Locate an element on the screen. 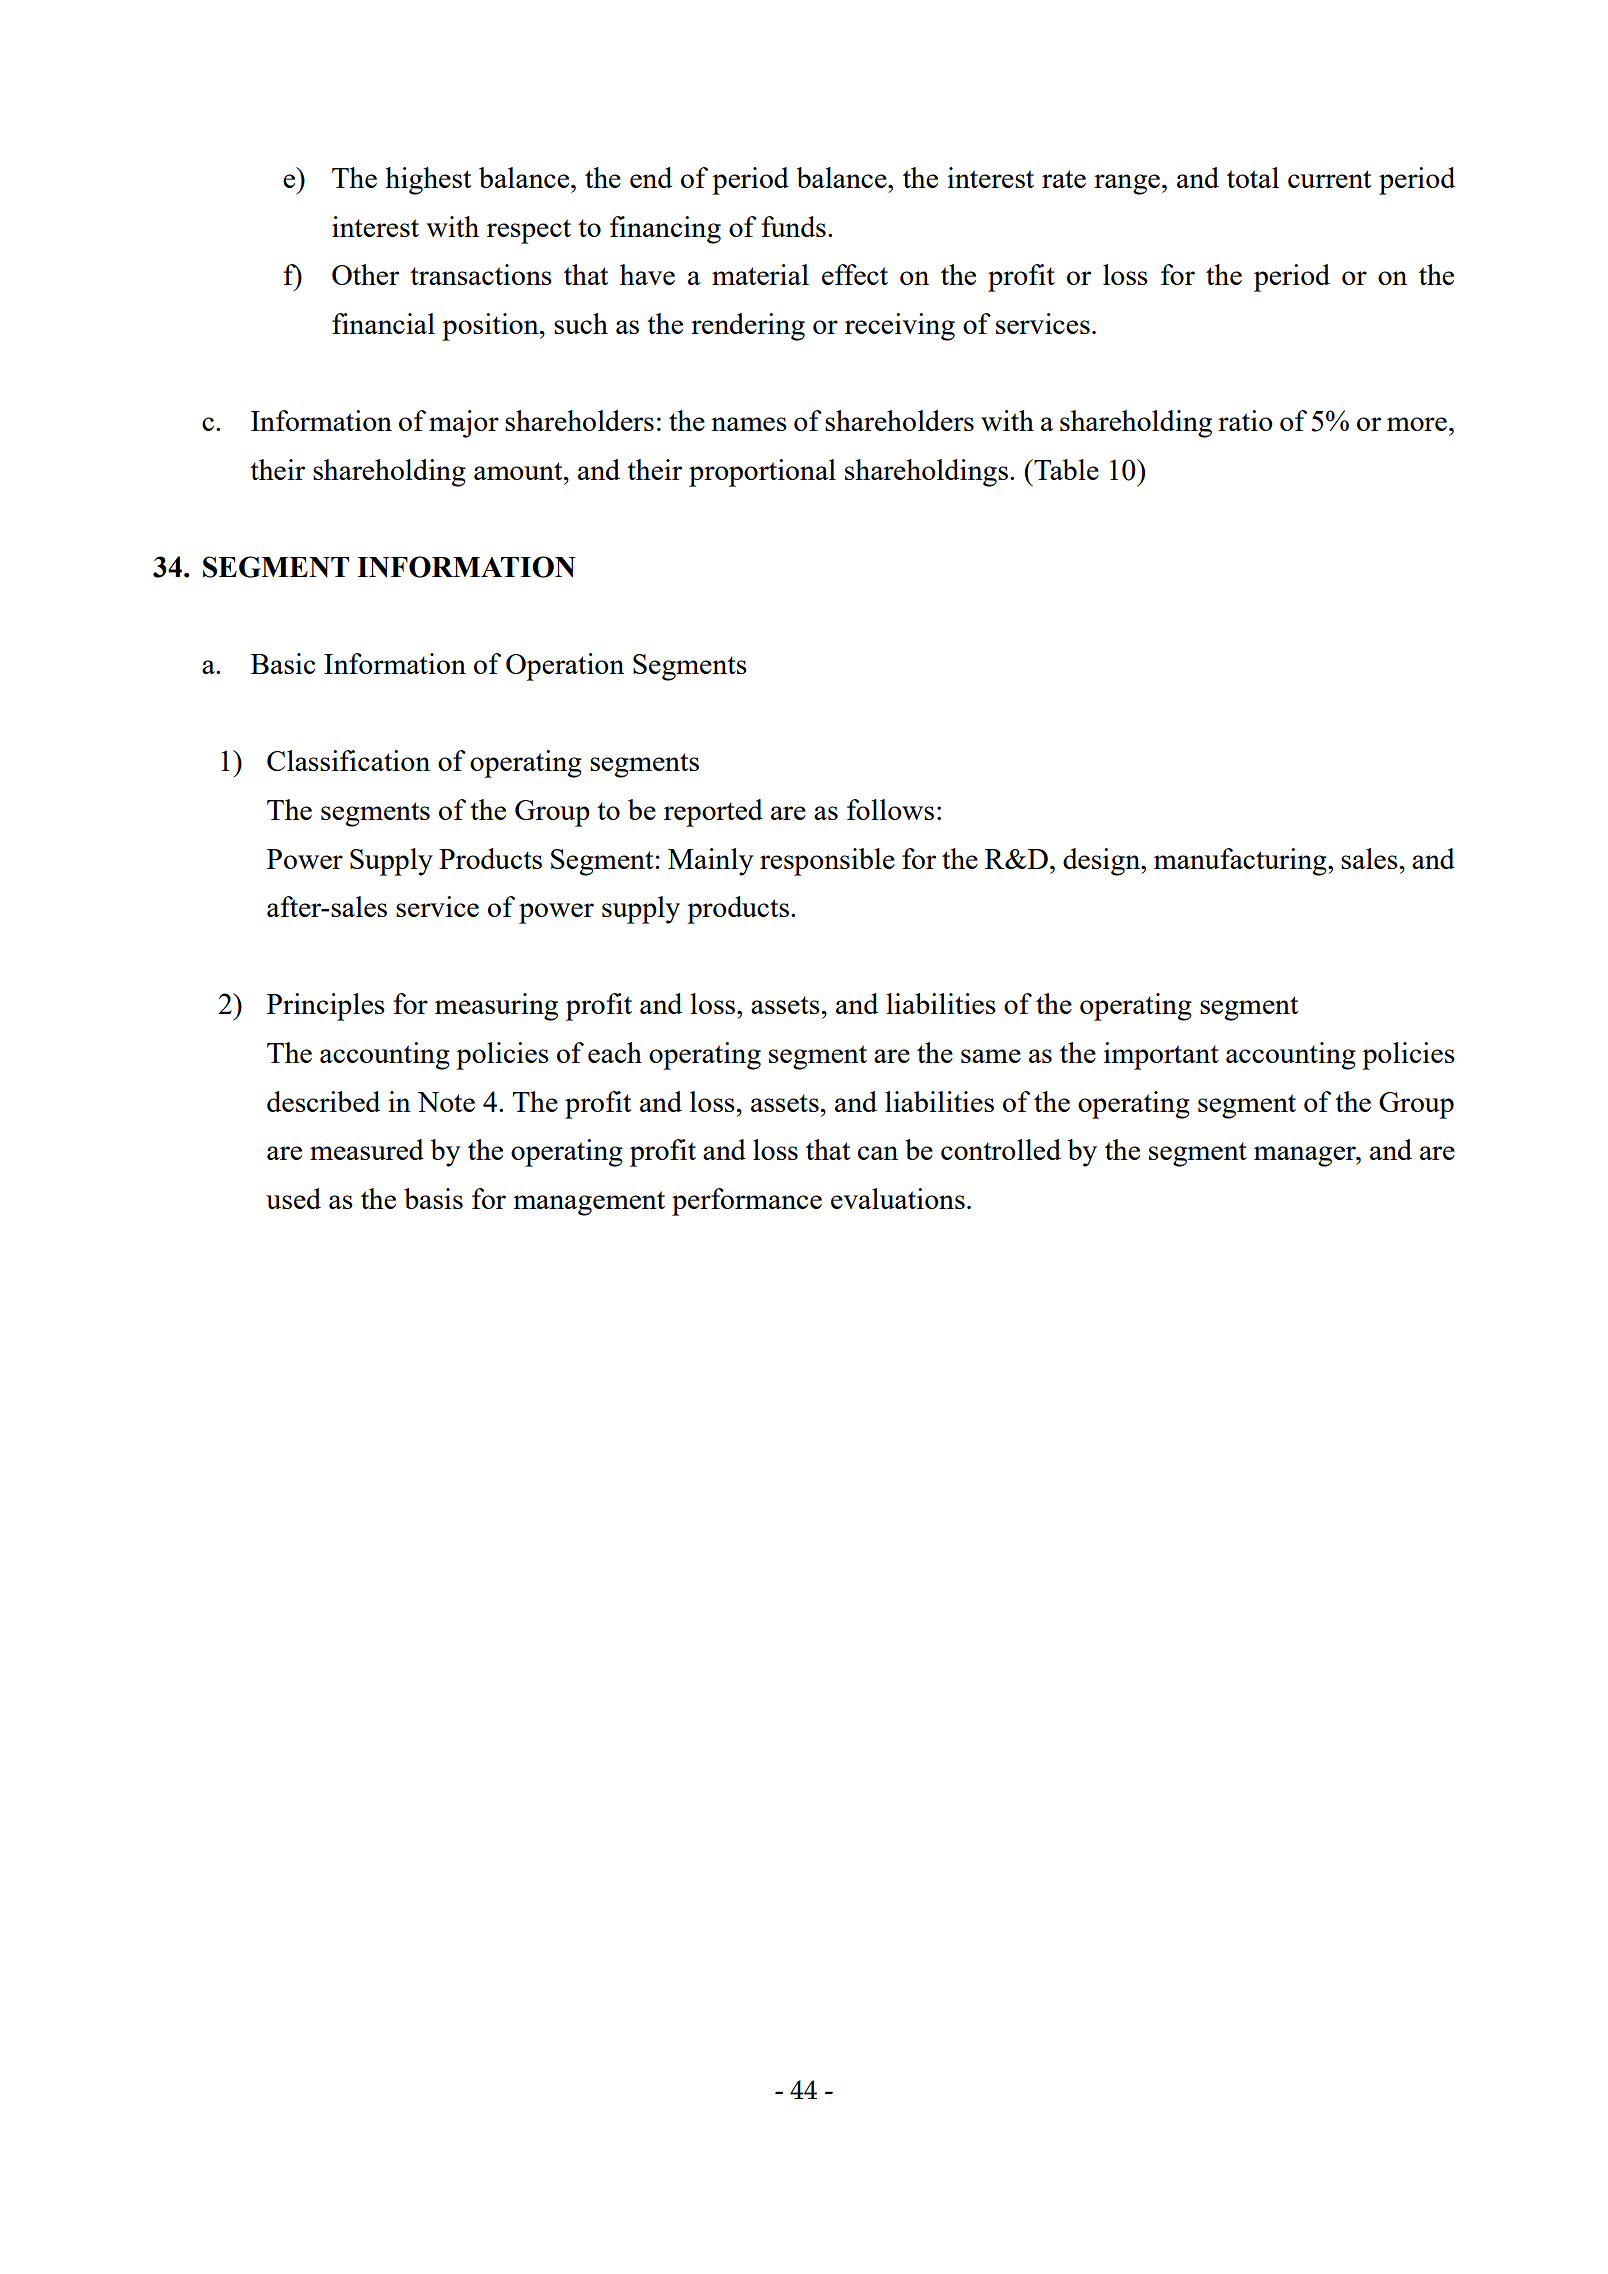 The image size is (1608, 2274). Classification is located at coordinates (348, 760).
